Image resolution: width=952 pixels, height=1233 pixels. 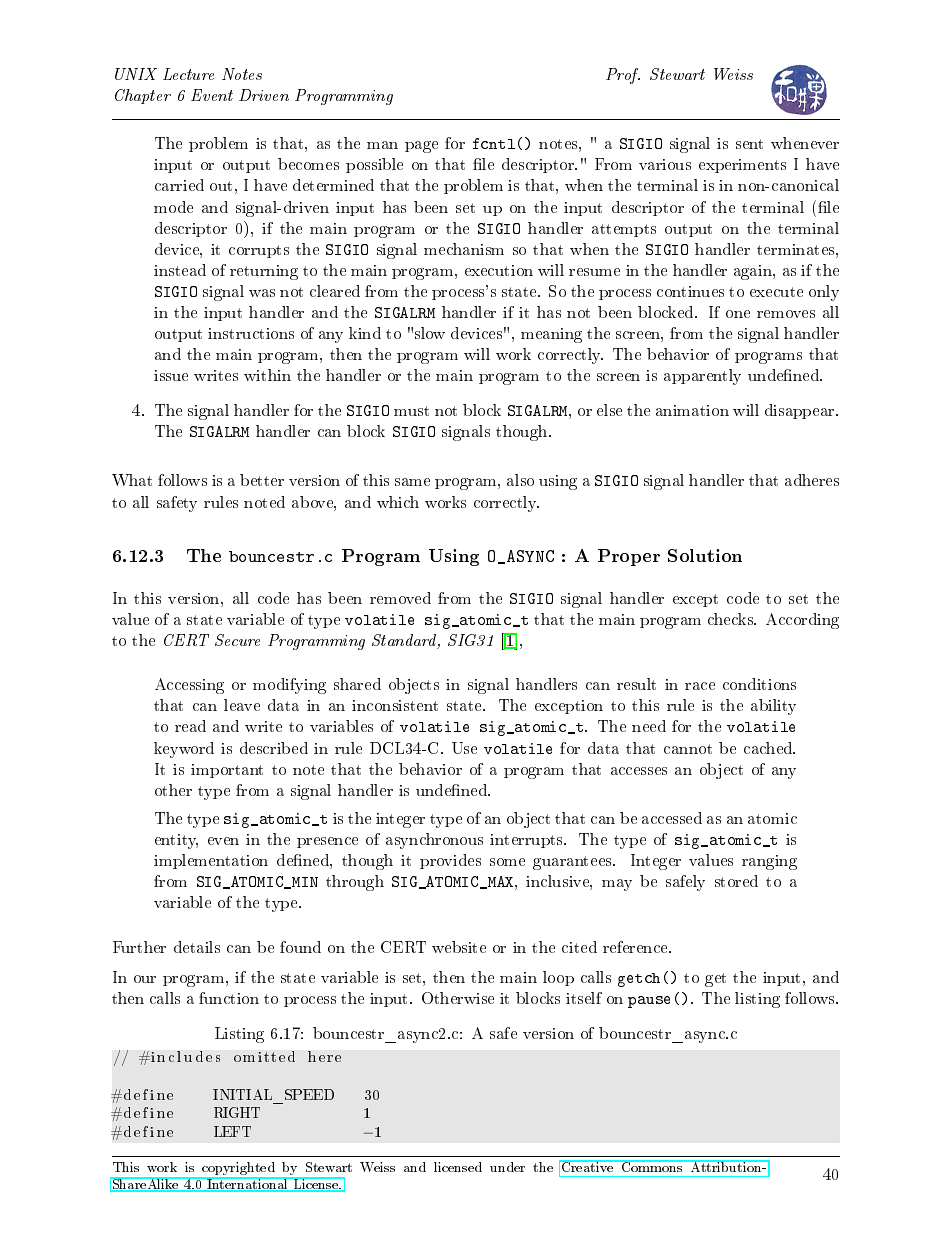 What do you see at coordinates (652, 1166) in the document?
I see `Commons` at bounding box center [652, 1166].
